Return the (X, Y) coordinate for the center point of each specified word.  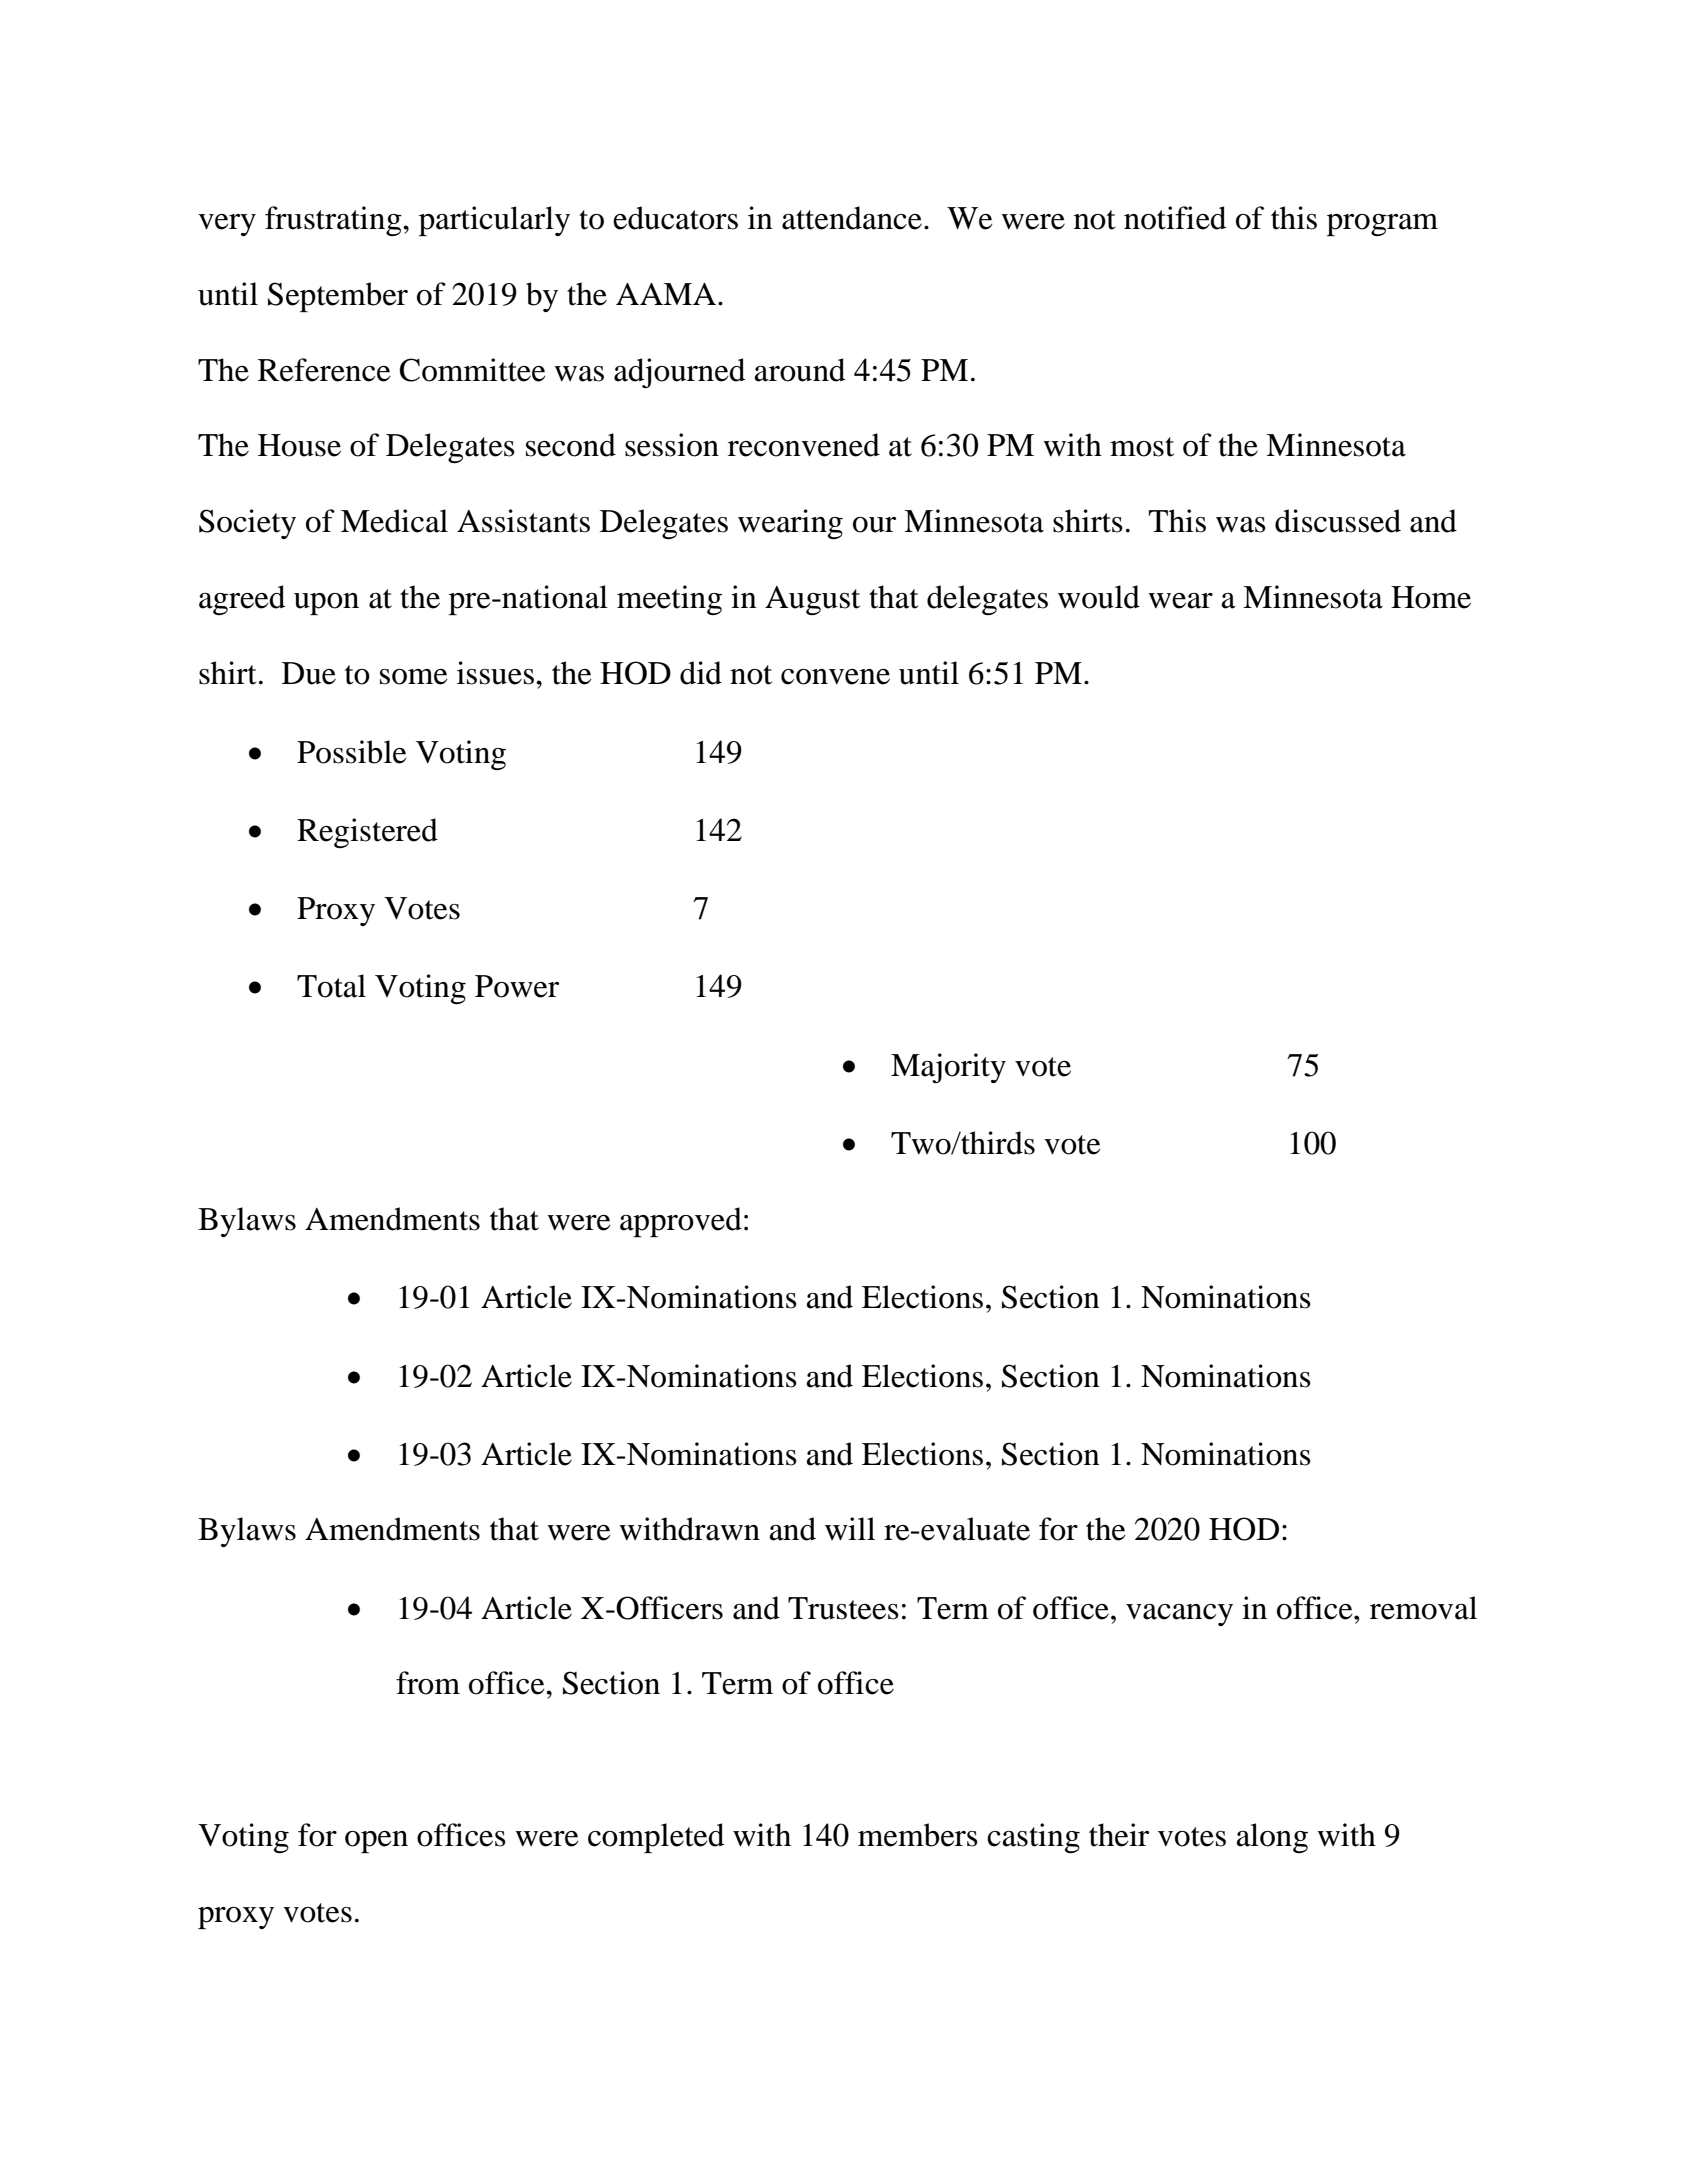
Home (1431, 597)
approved (681, 1222)
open (376, 1842)
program (1382, 225)
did (701, 673)
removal (1423, 1608)
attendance (852, 218)
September (338, 297)
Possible (352, 752)
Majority (948, 1068)
